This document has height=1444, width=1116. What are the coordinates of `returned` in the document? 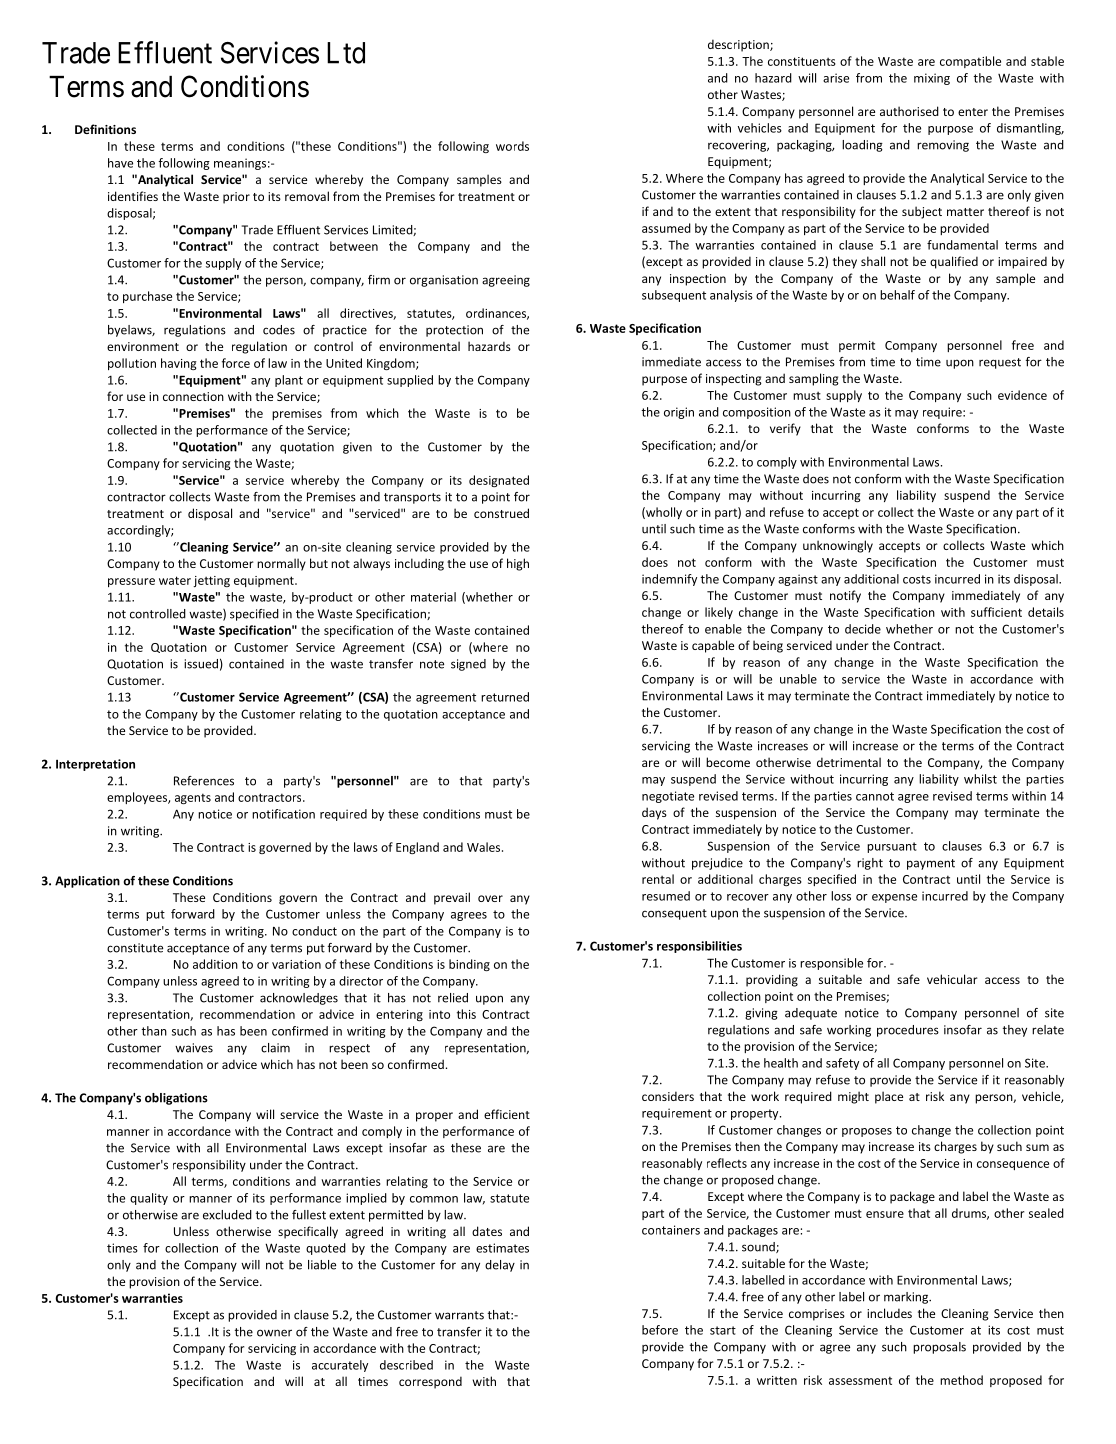 It's located at (505, 697).
